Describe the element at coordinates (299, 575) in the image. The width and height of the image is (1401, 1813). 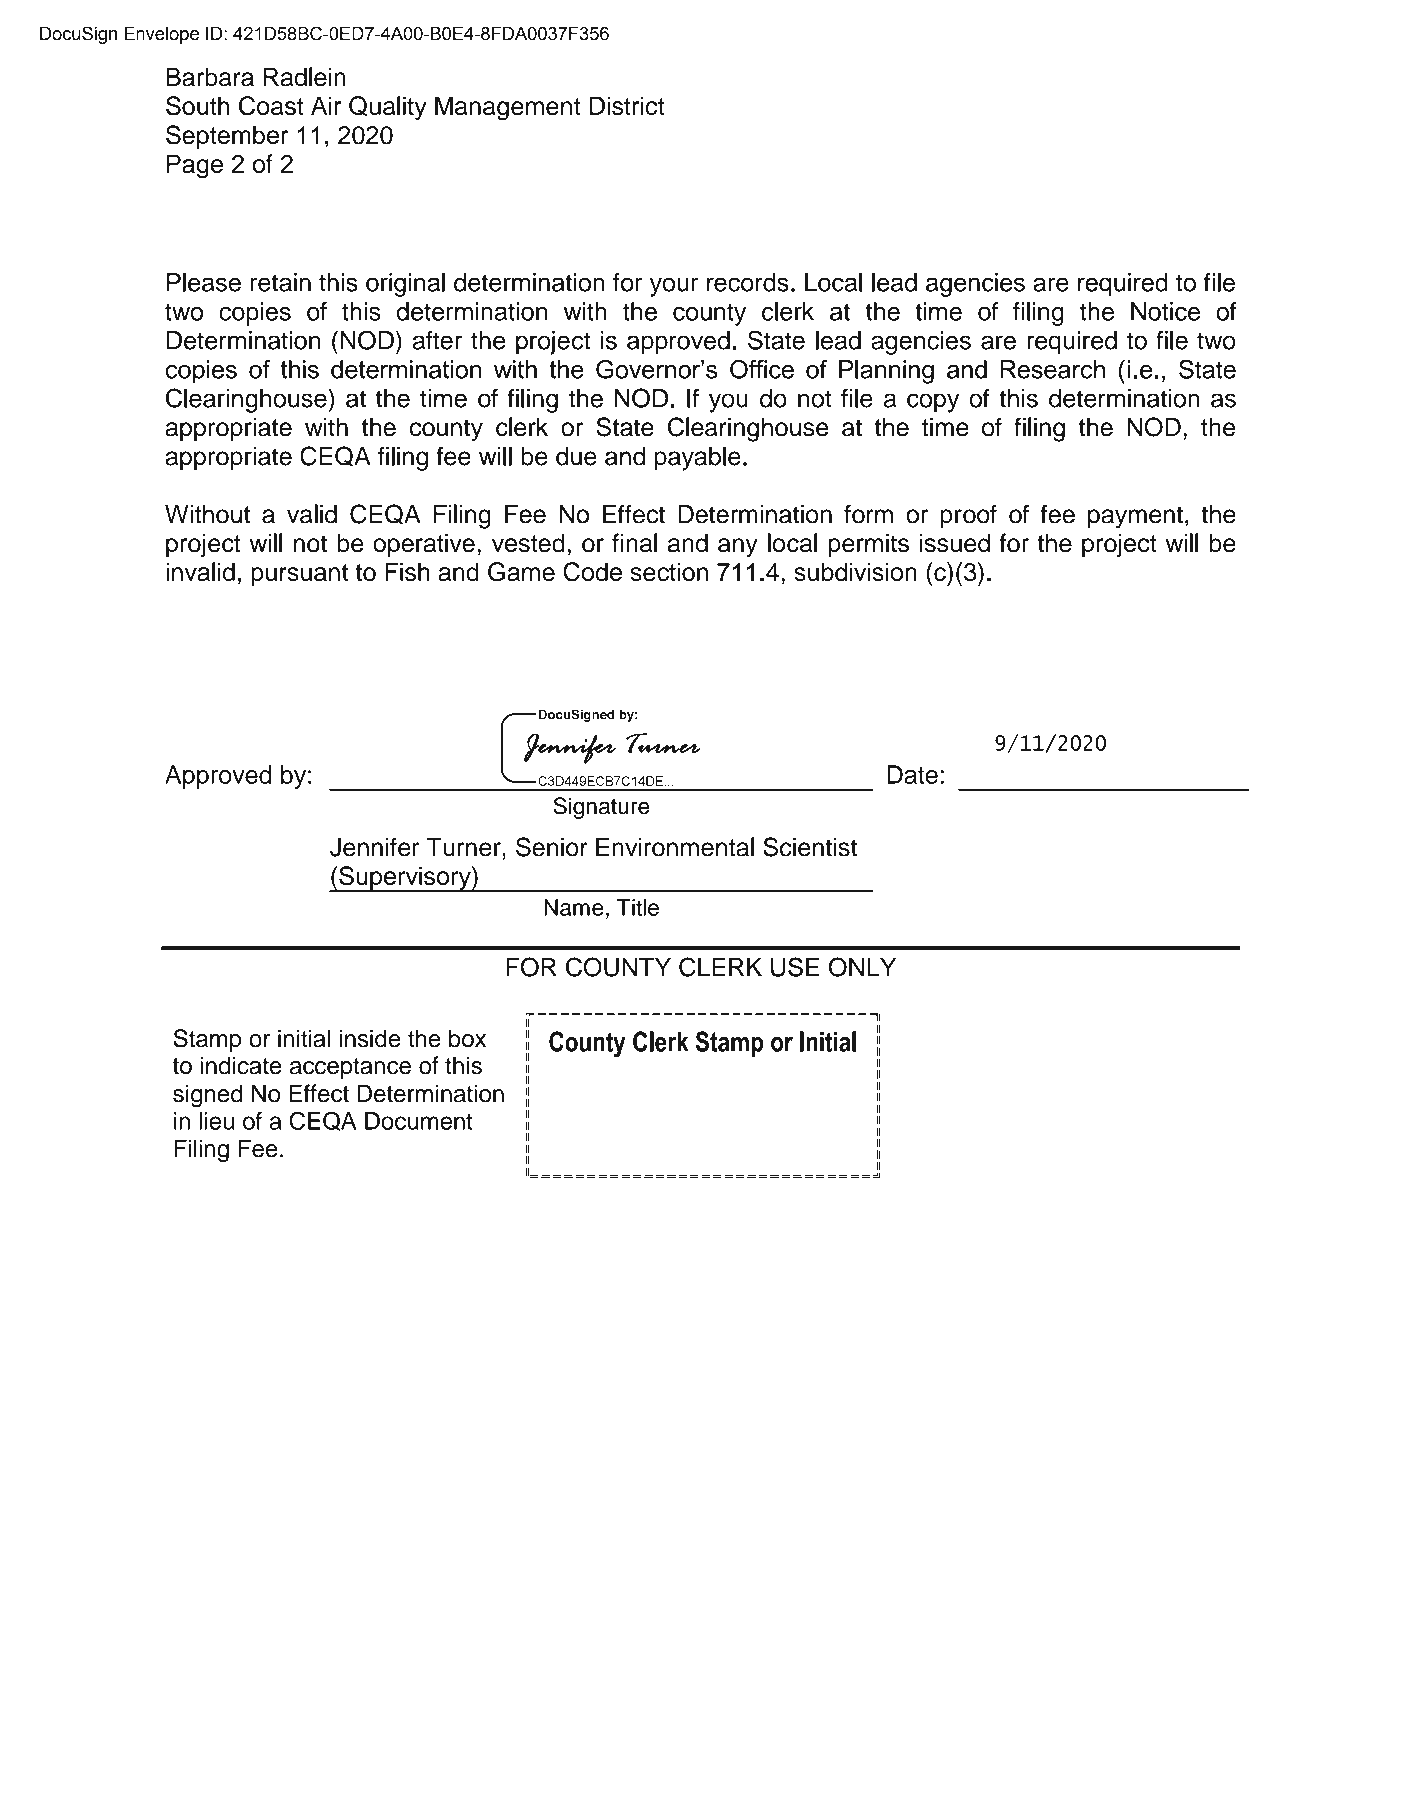
I see `pursuant` at that location.
